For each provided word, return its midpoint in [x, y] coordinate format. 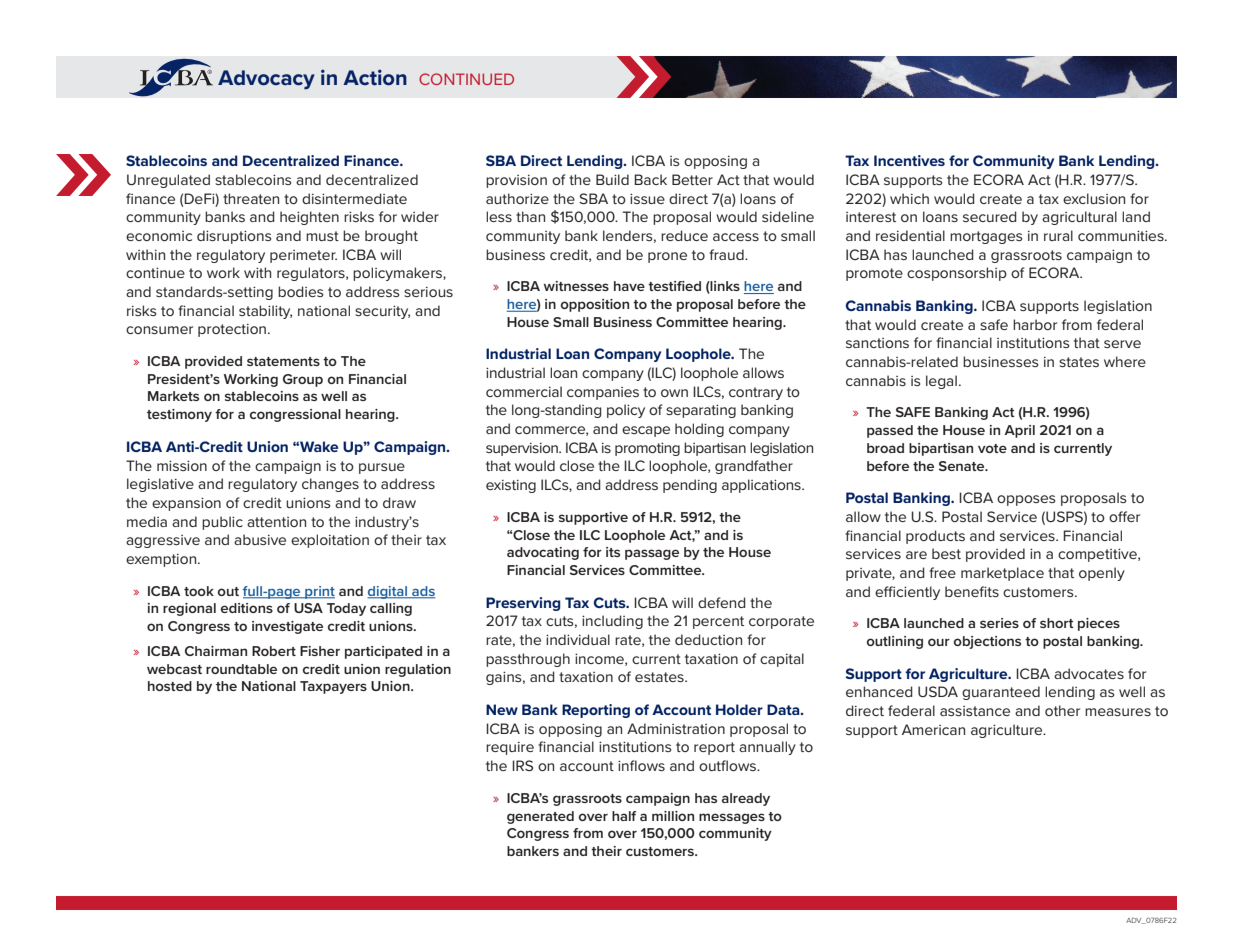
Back [650, 179]
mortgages [986, 237]
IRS [522, 765]
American [933, 729]
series [999, 623]
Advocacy [266, 80]
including [612, 622]
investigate [287, 627]
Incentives [909, 160]
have [629, 286]
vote [992, 448]
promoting [647, 449]
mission [182, 465]
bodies [301, 291]
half [624, 816]
